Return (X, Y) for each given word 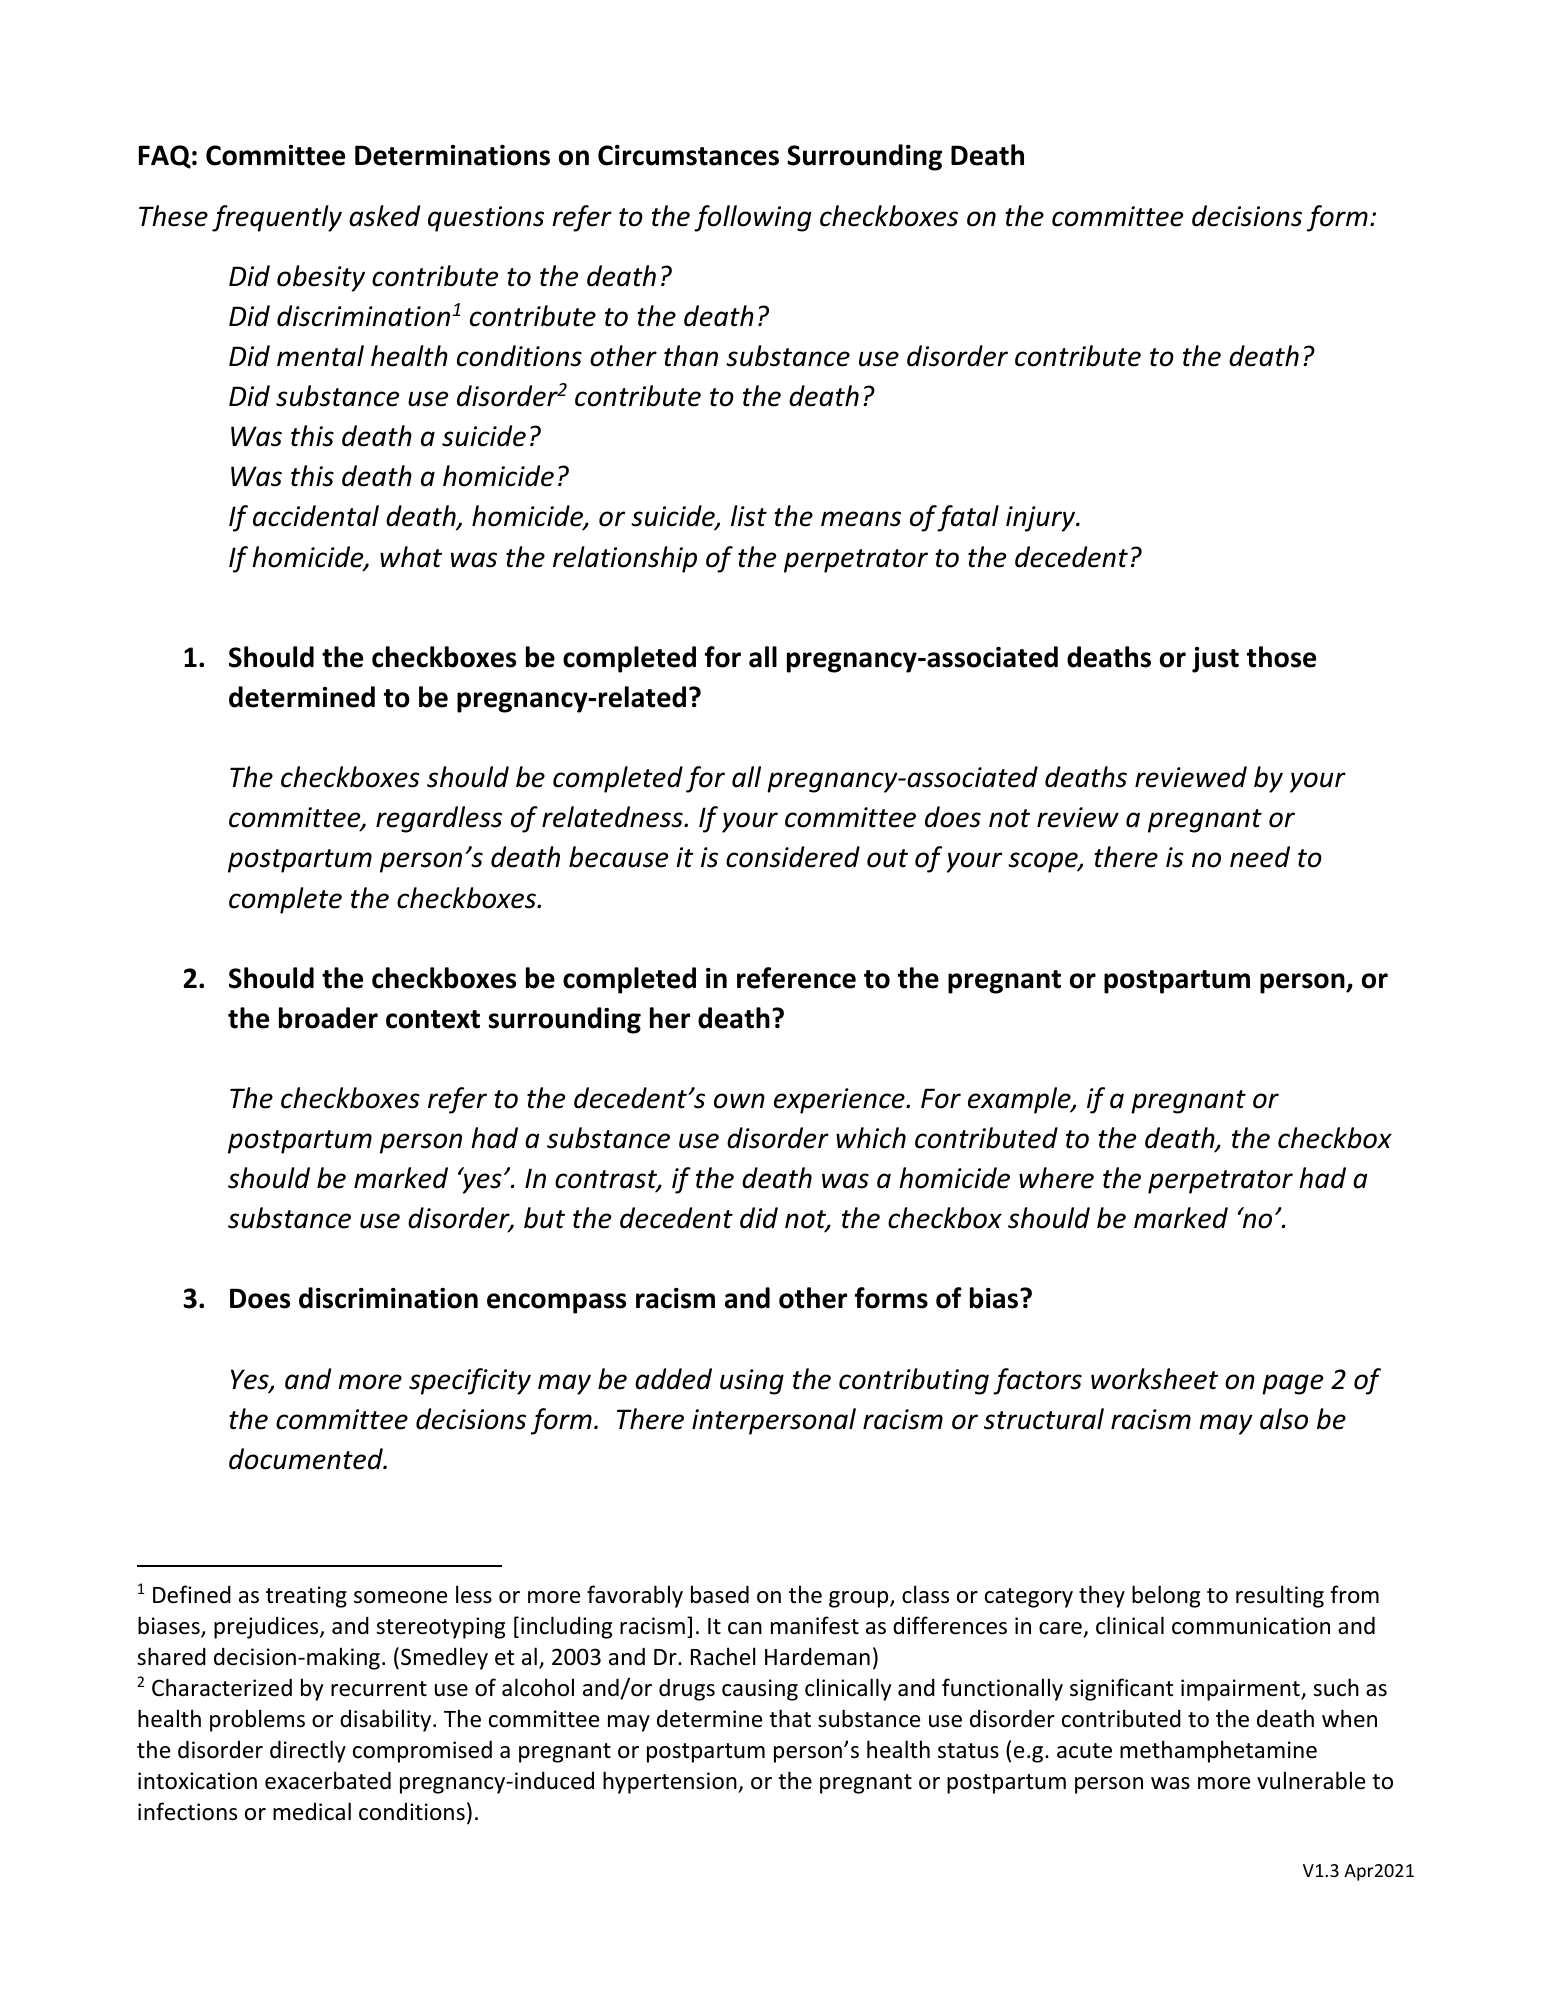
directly (308, 1751)
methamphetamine (1218, 1751)
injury (1042, 519)
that (790, 1718)
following (752, 218)
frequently (277, 218)
